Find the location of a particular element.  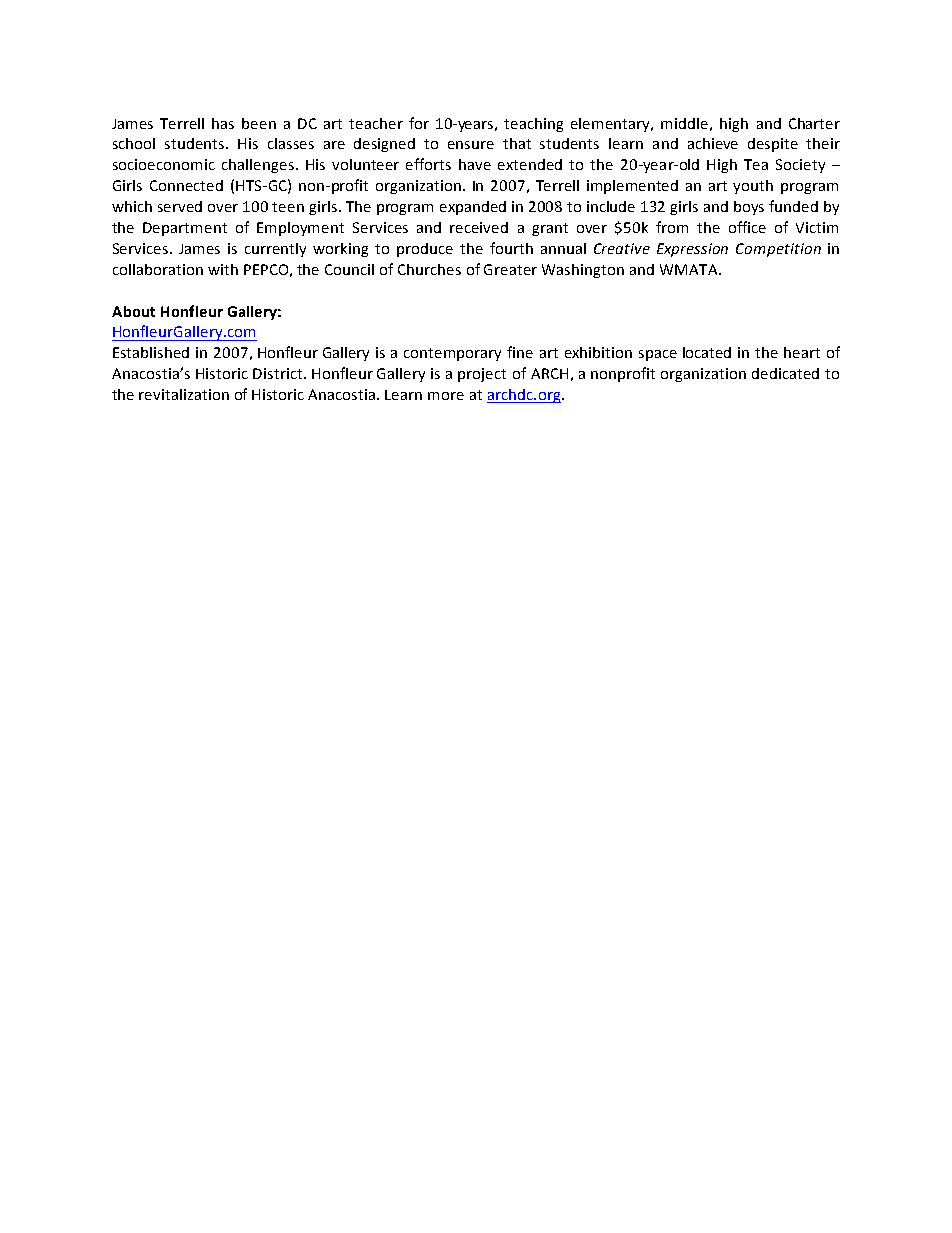

has is located at coordinates (223, 123).
